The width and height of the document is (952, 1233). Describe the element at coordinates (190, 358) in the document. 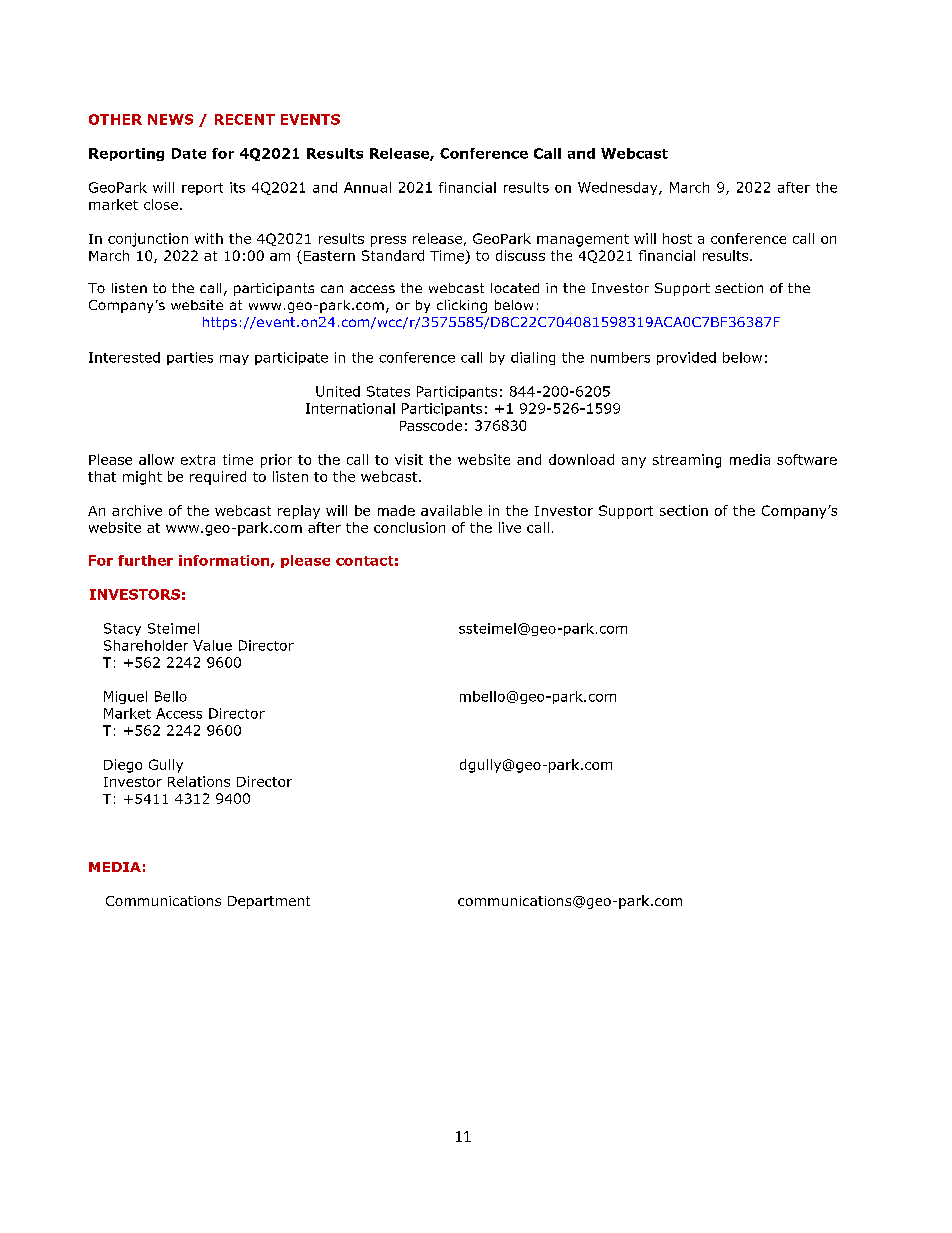

I see `parties` at that location.
